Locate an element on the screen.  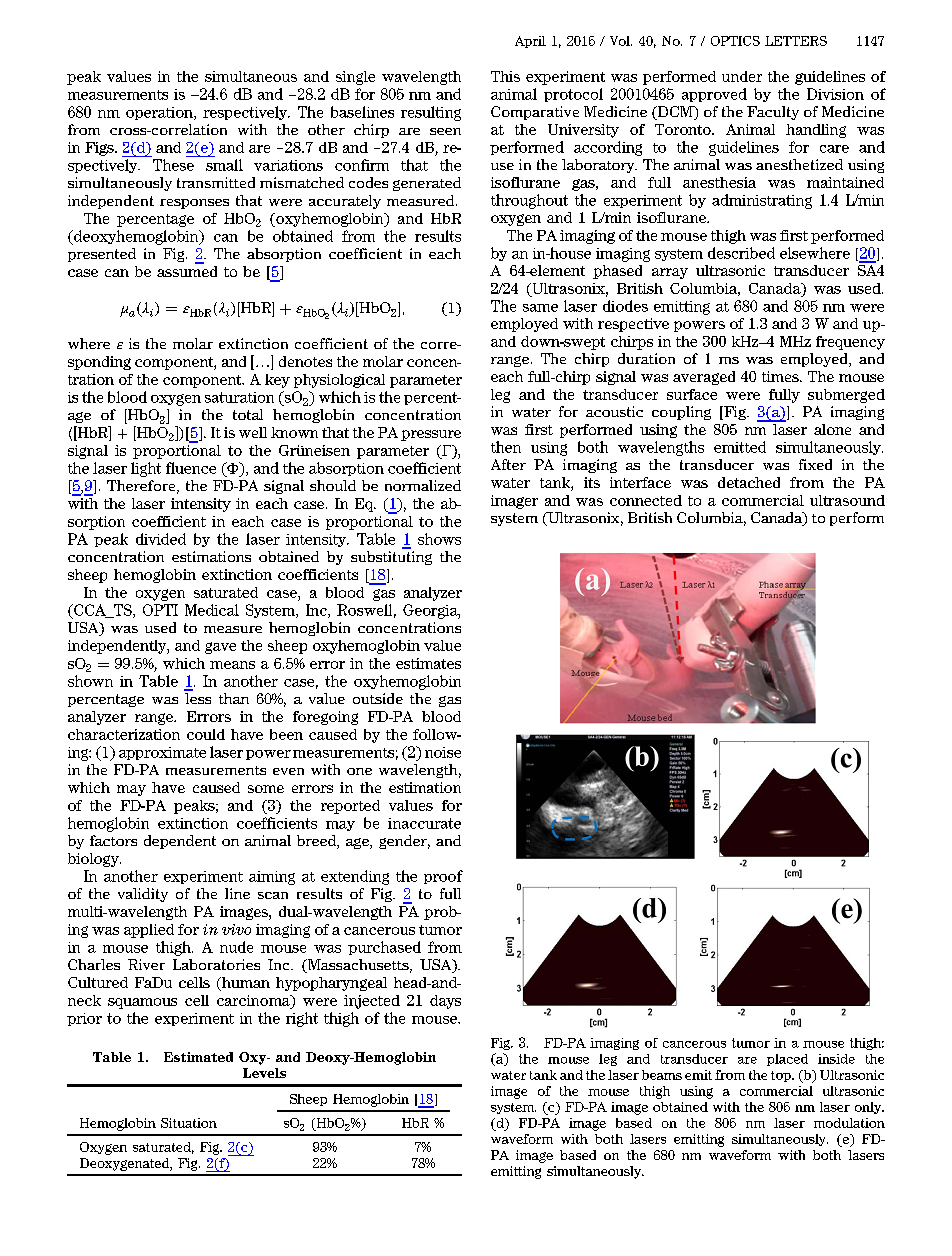
detached is located at coordinates (749, 482).
